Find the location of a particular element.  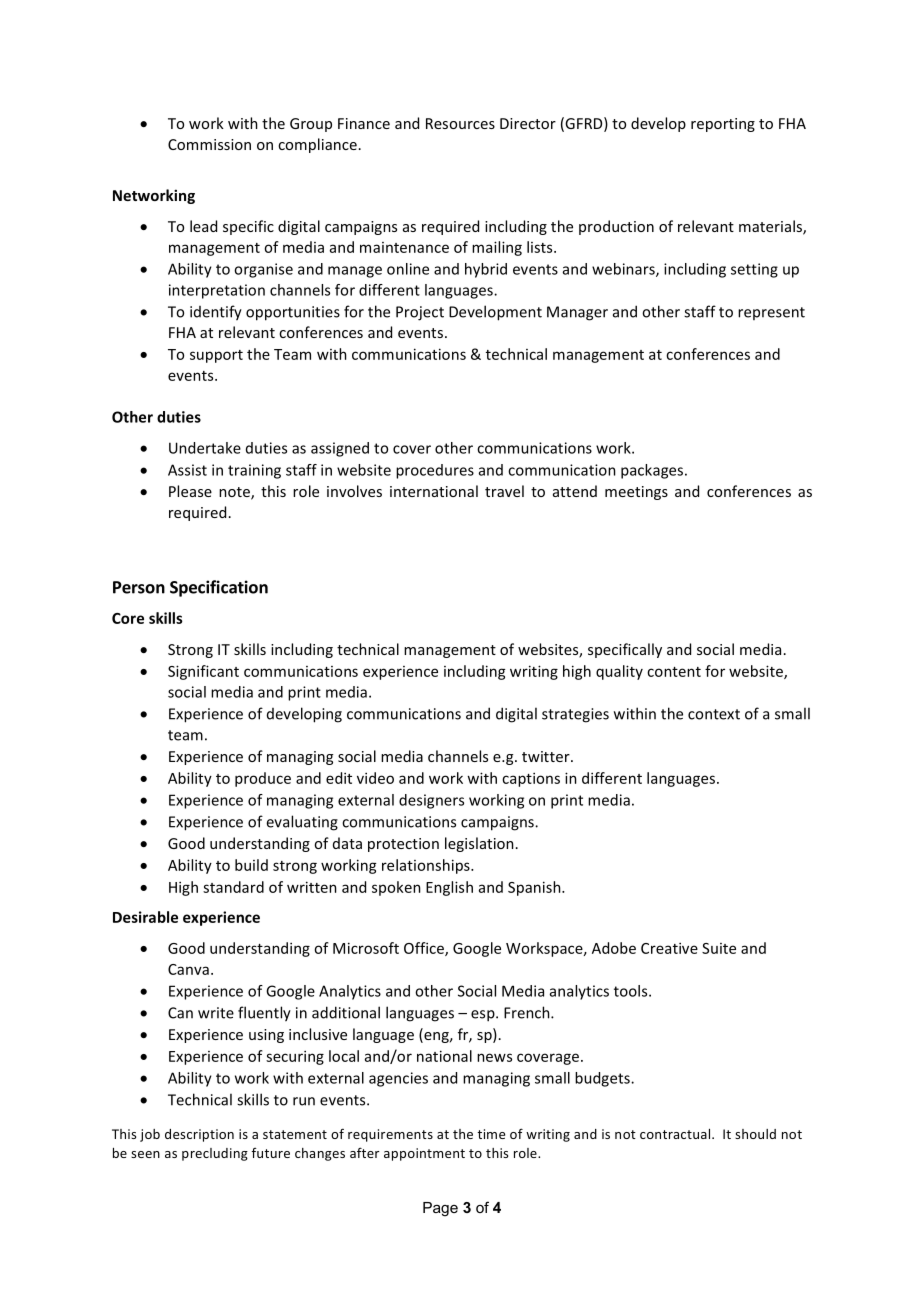

strategies is located at coordinates (575, 715).
